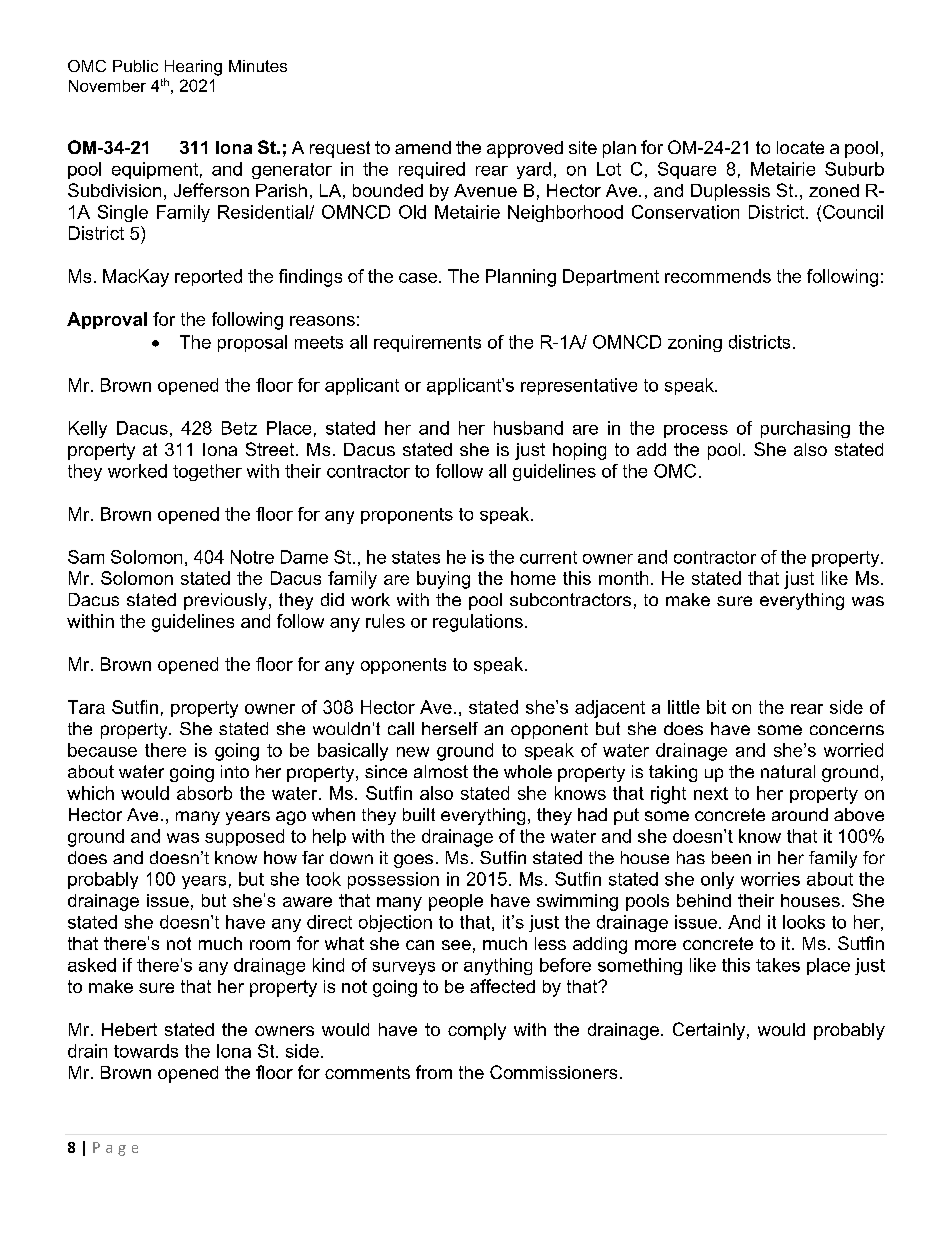 Image resolution: width=952 pixels, height=1233 pixels. I want to click on Hearing, so click(193, 68).
